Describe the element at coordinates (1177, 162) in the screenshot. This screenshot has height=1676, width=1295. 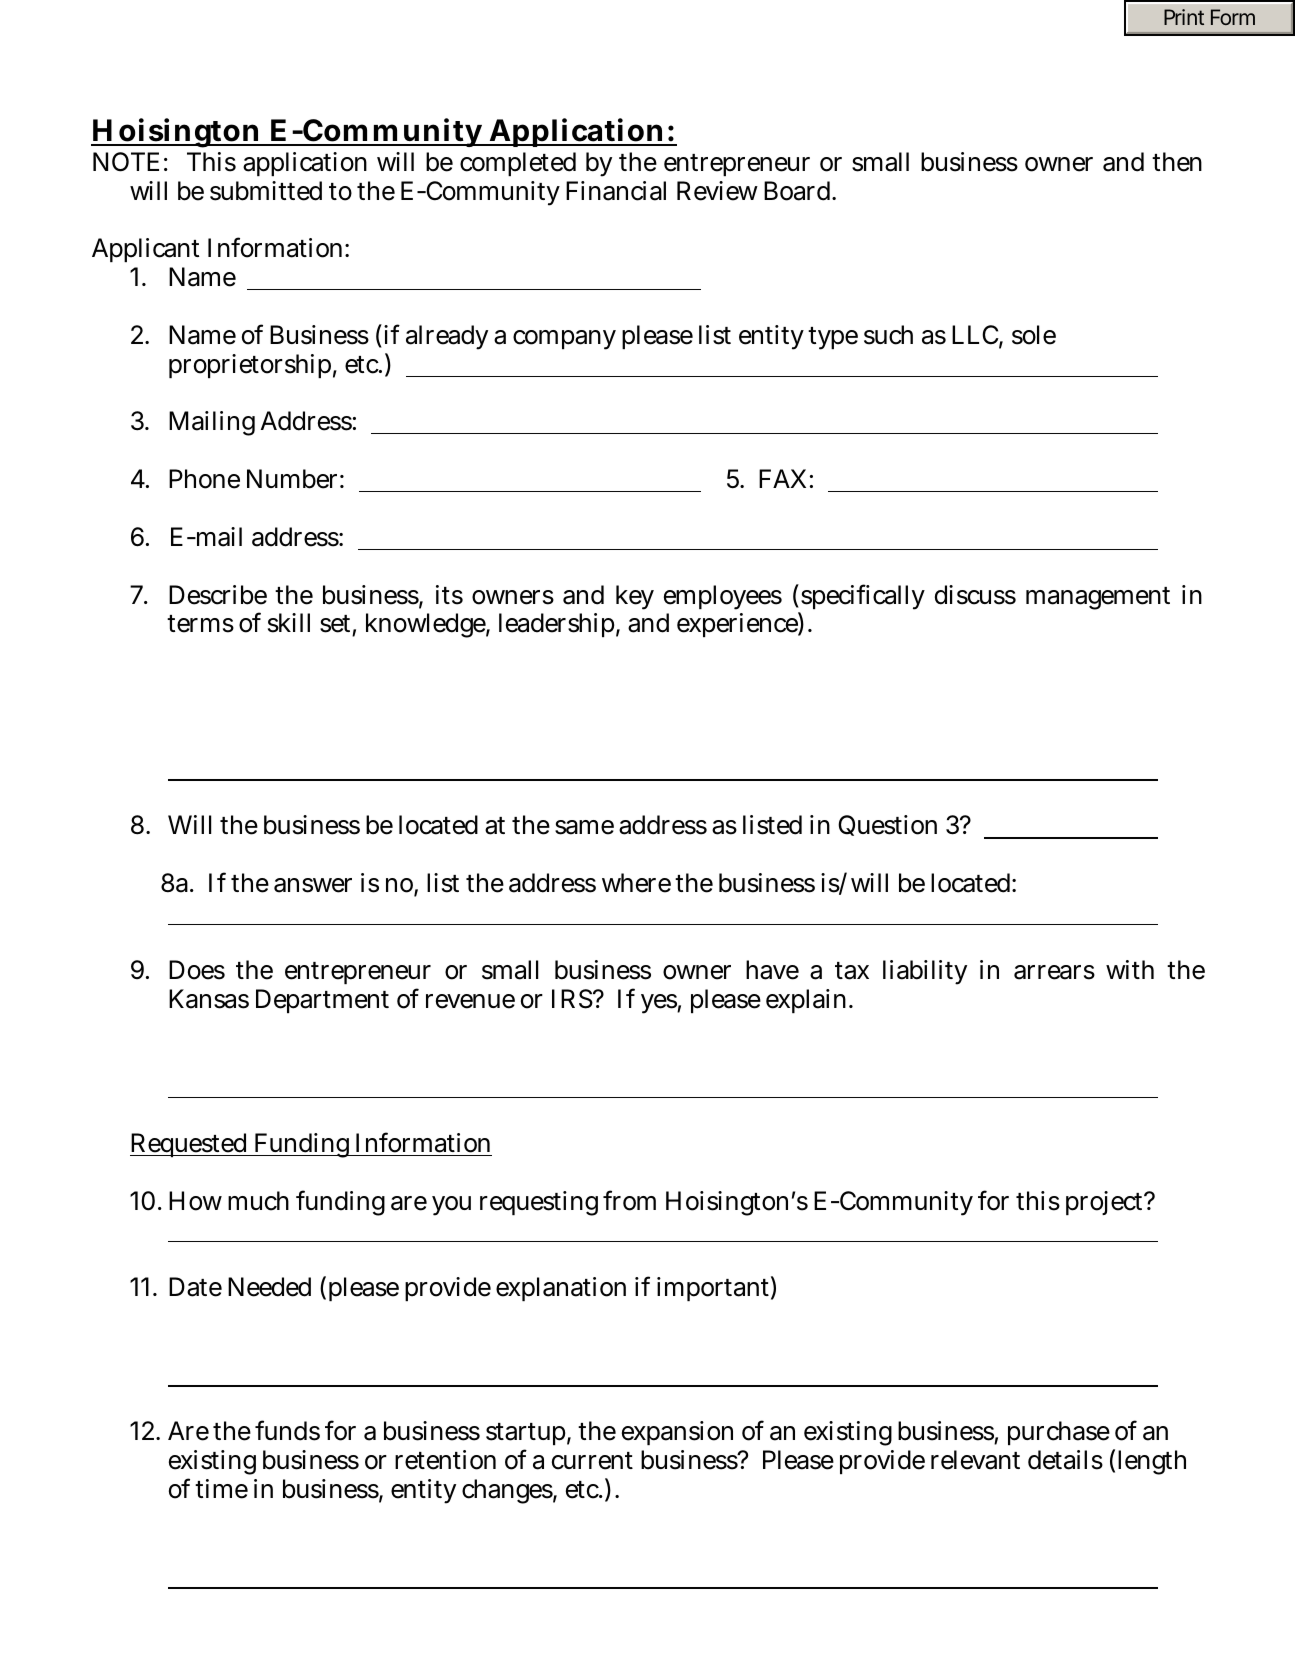
I see `then` at that location.
